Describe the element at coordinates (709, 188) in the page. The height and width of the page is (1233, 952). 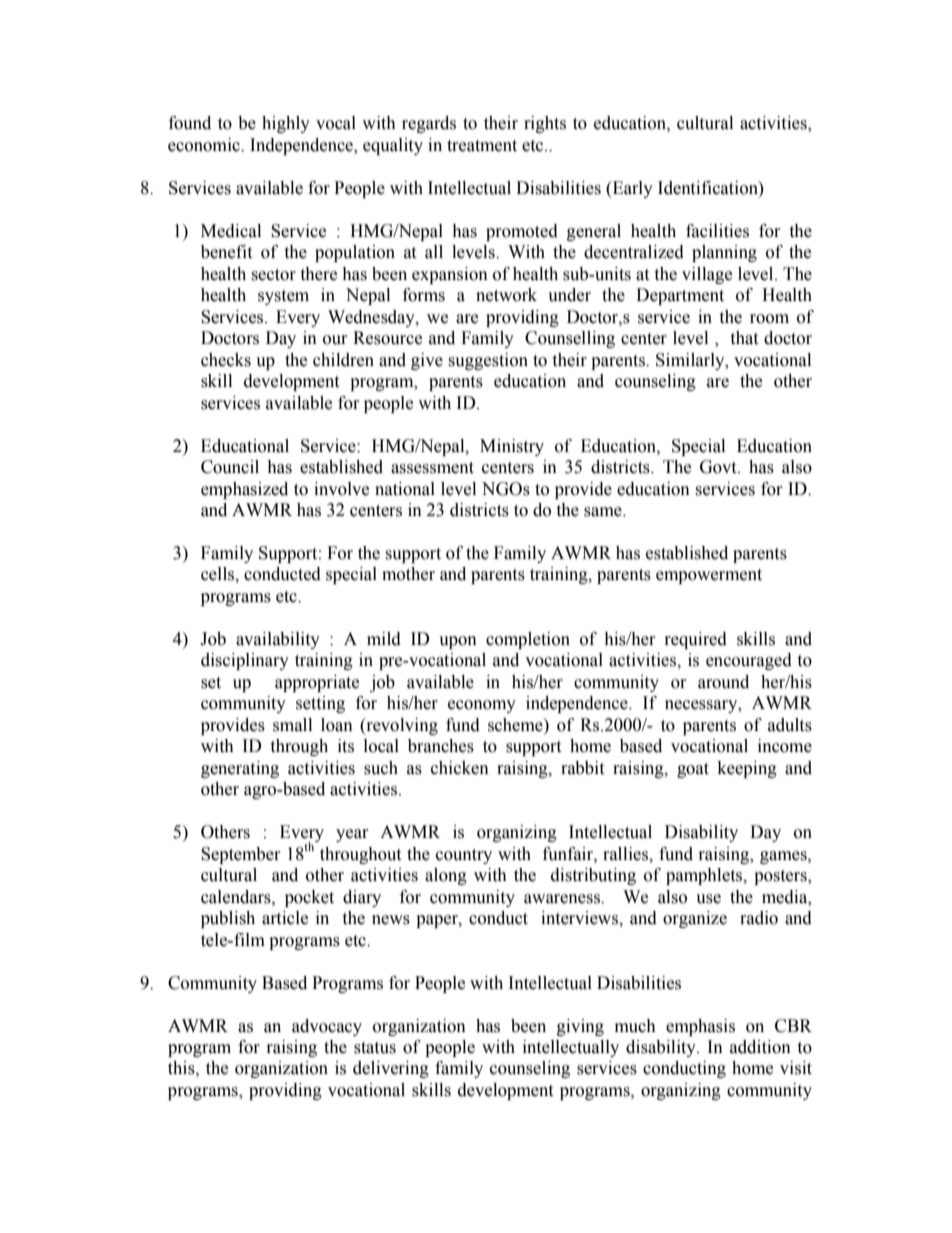
I see `Identification` at that location.
